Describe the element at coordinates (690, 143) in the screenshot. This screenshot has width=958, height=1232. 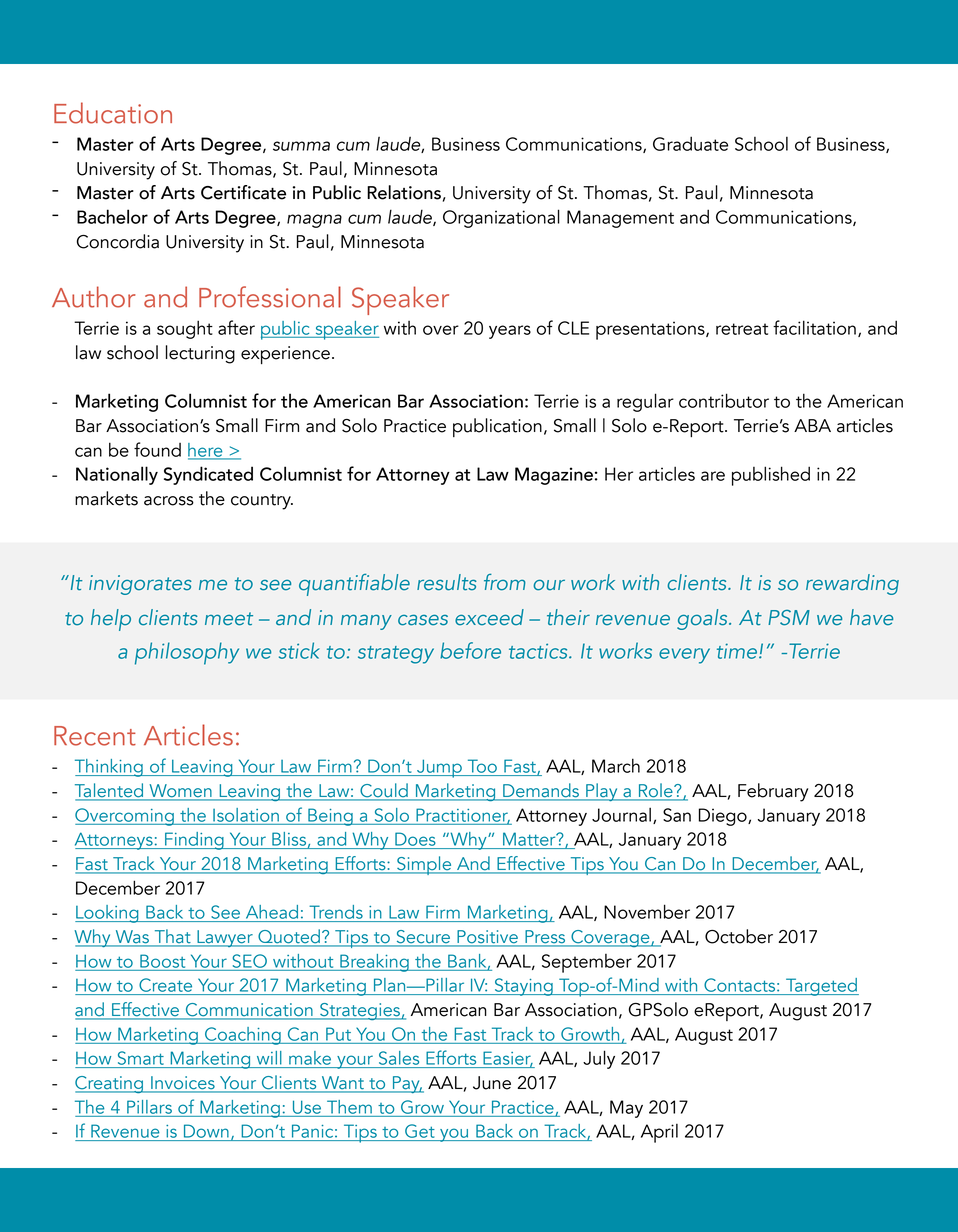
I see `Graduate` at that location.
